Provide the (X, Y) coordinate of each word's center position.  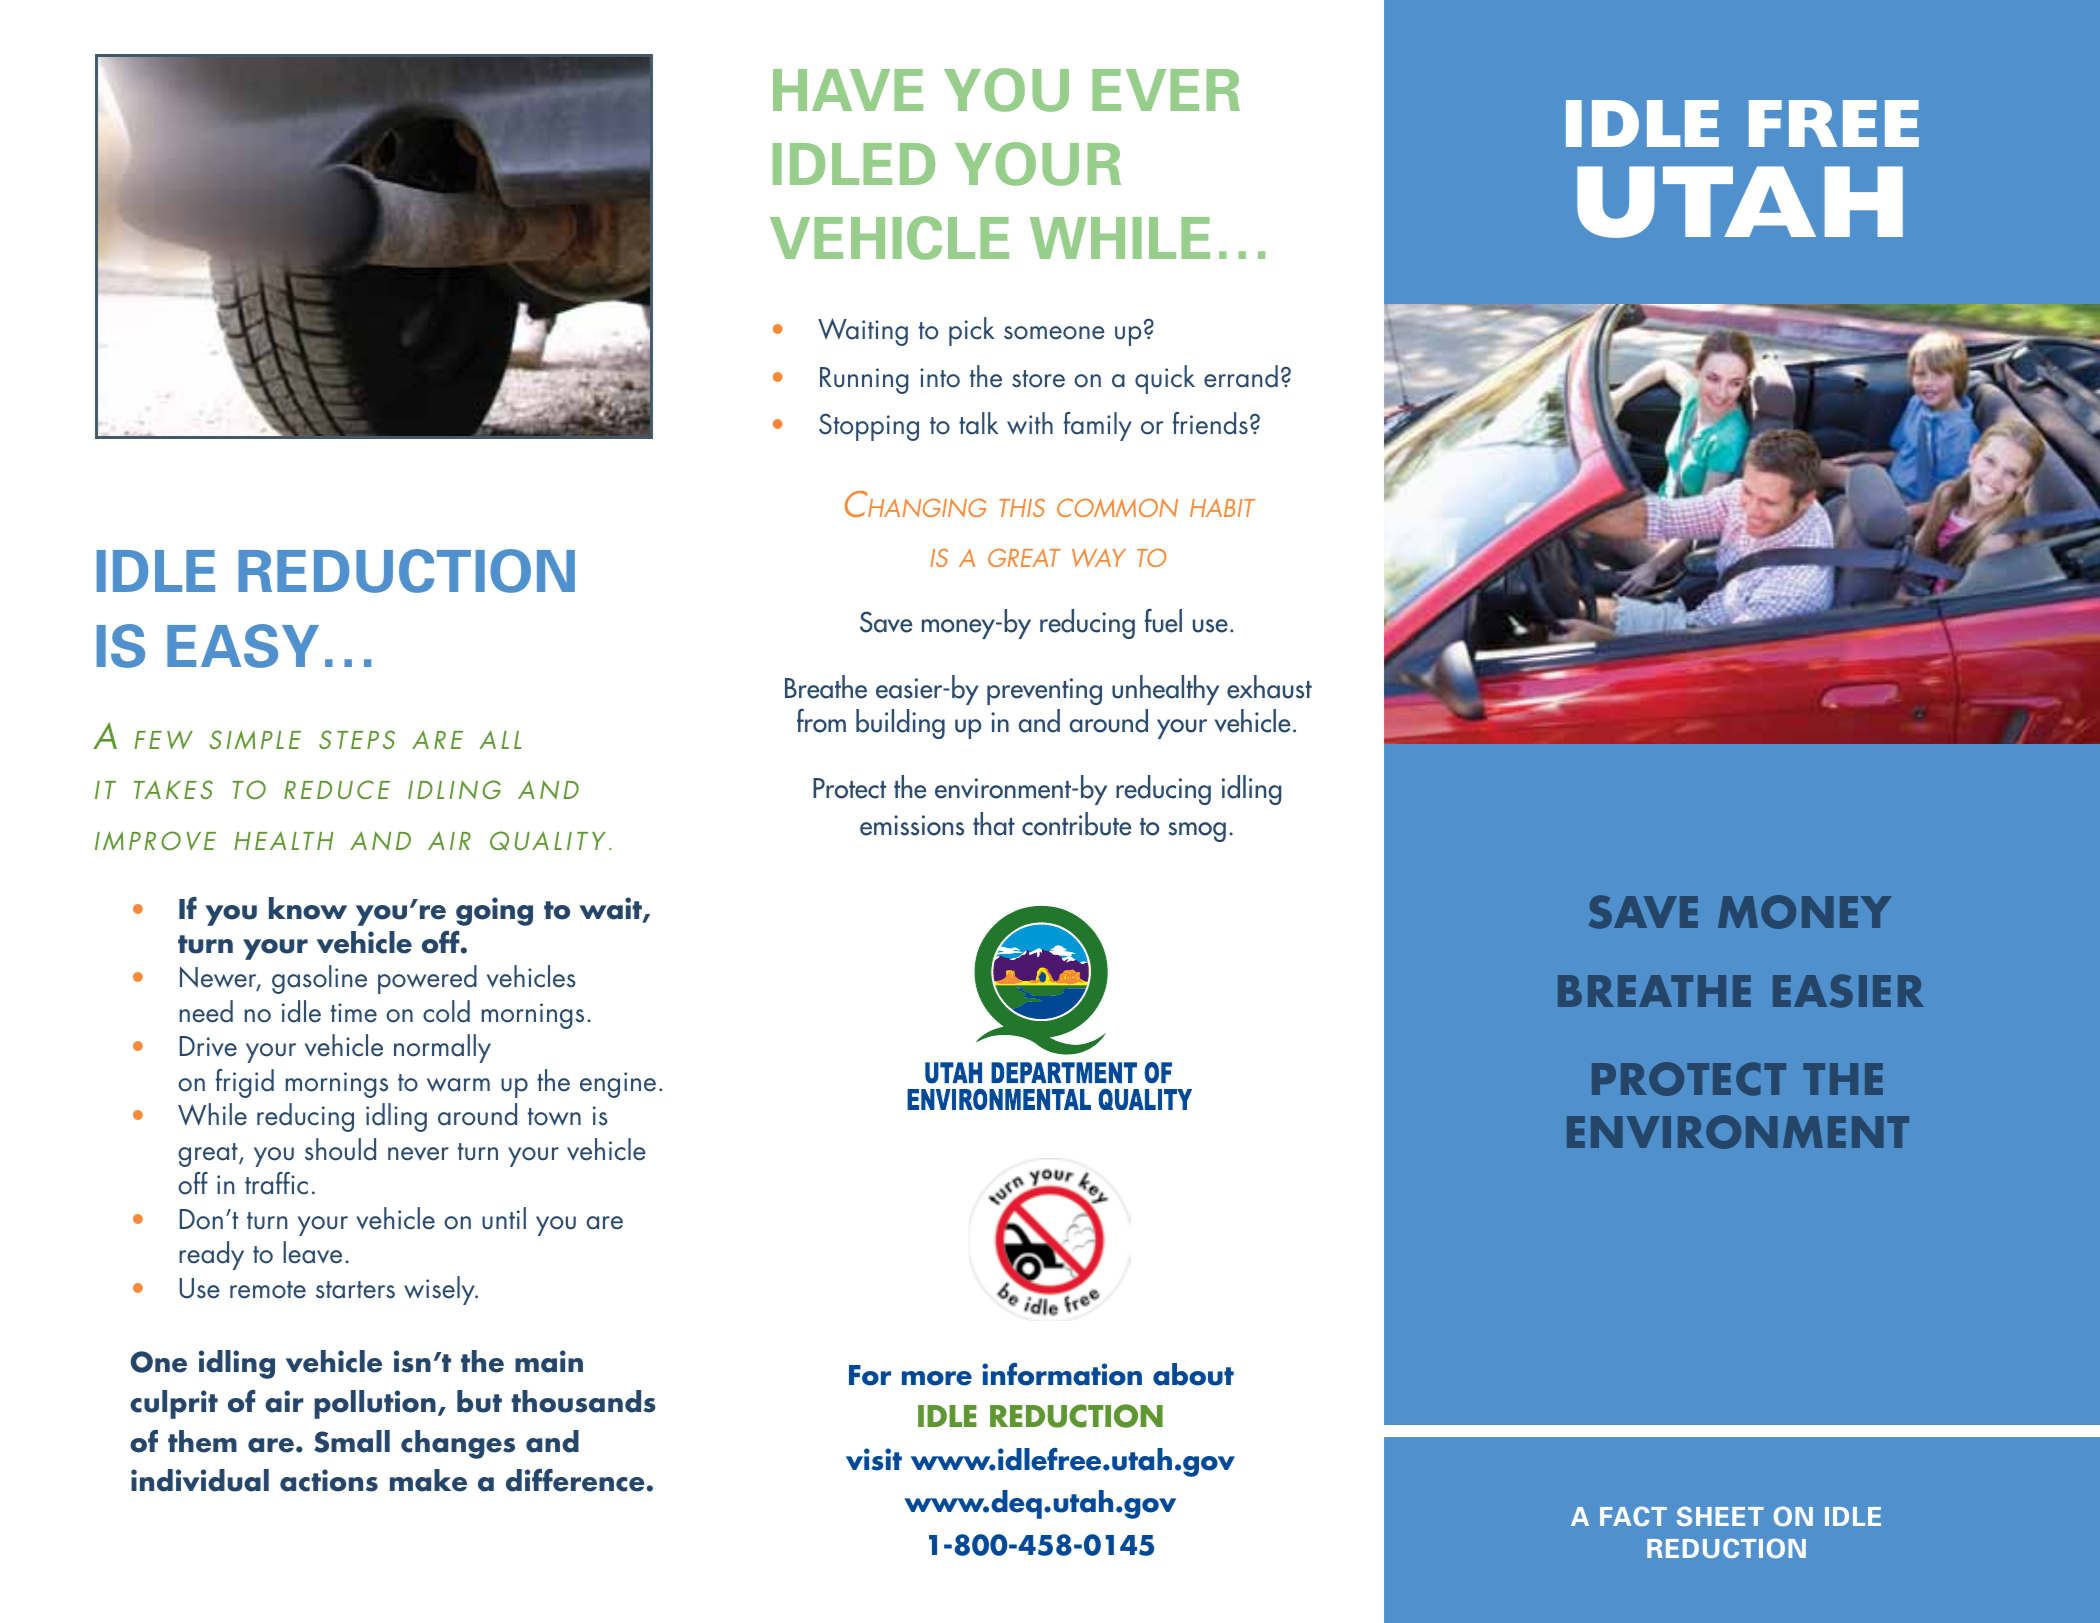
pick (971, 331)
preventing (1044, 691)
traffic (276, 1183)
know (308, 908)
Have (848, 90)
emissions (912, 825)
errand (1241, 376)
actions (329, 1480)
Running (864, 380)
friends (1210, 423)
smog (1197, 832)
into (940, 378)
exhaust (1269, 687)
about (1193, 1374)
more (937, 1378)
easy (243, 646)
